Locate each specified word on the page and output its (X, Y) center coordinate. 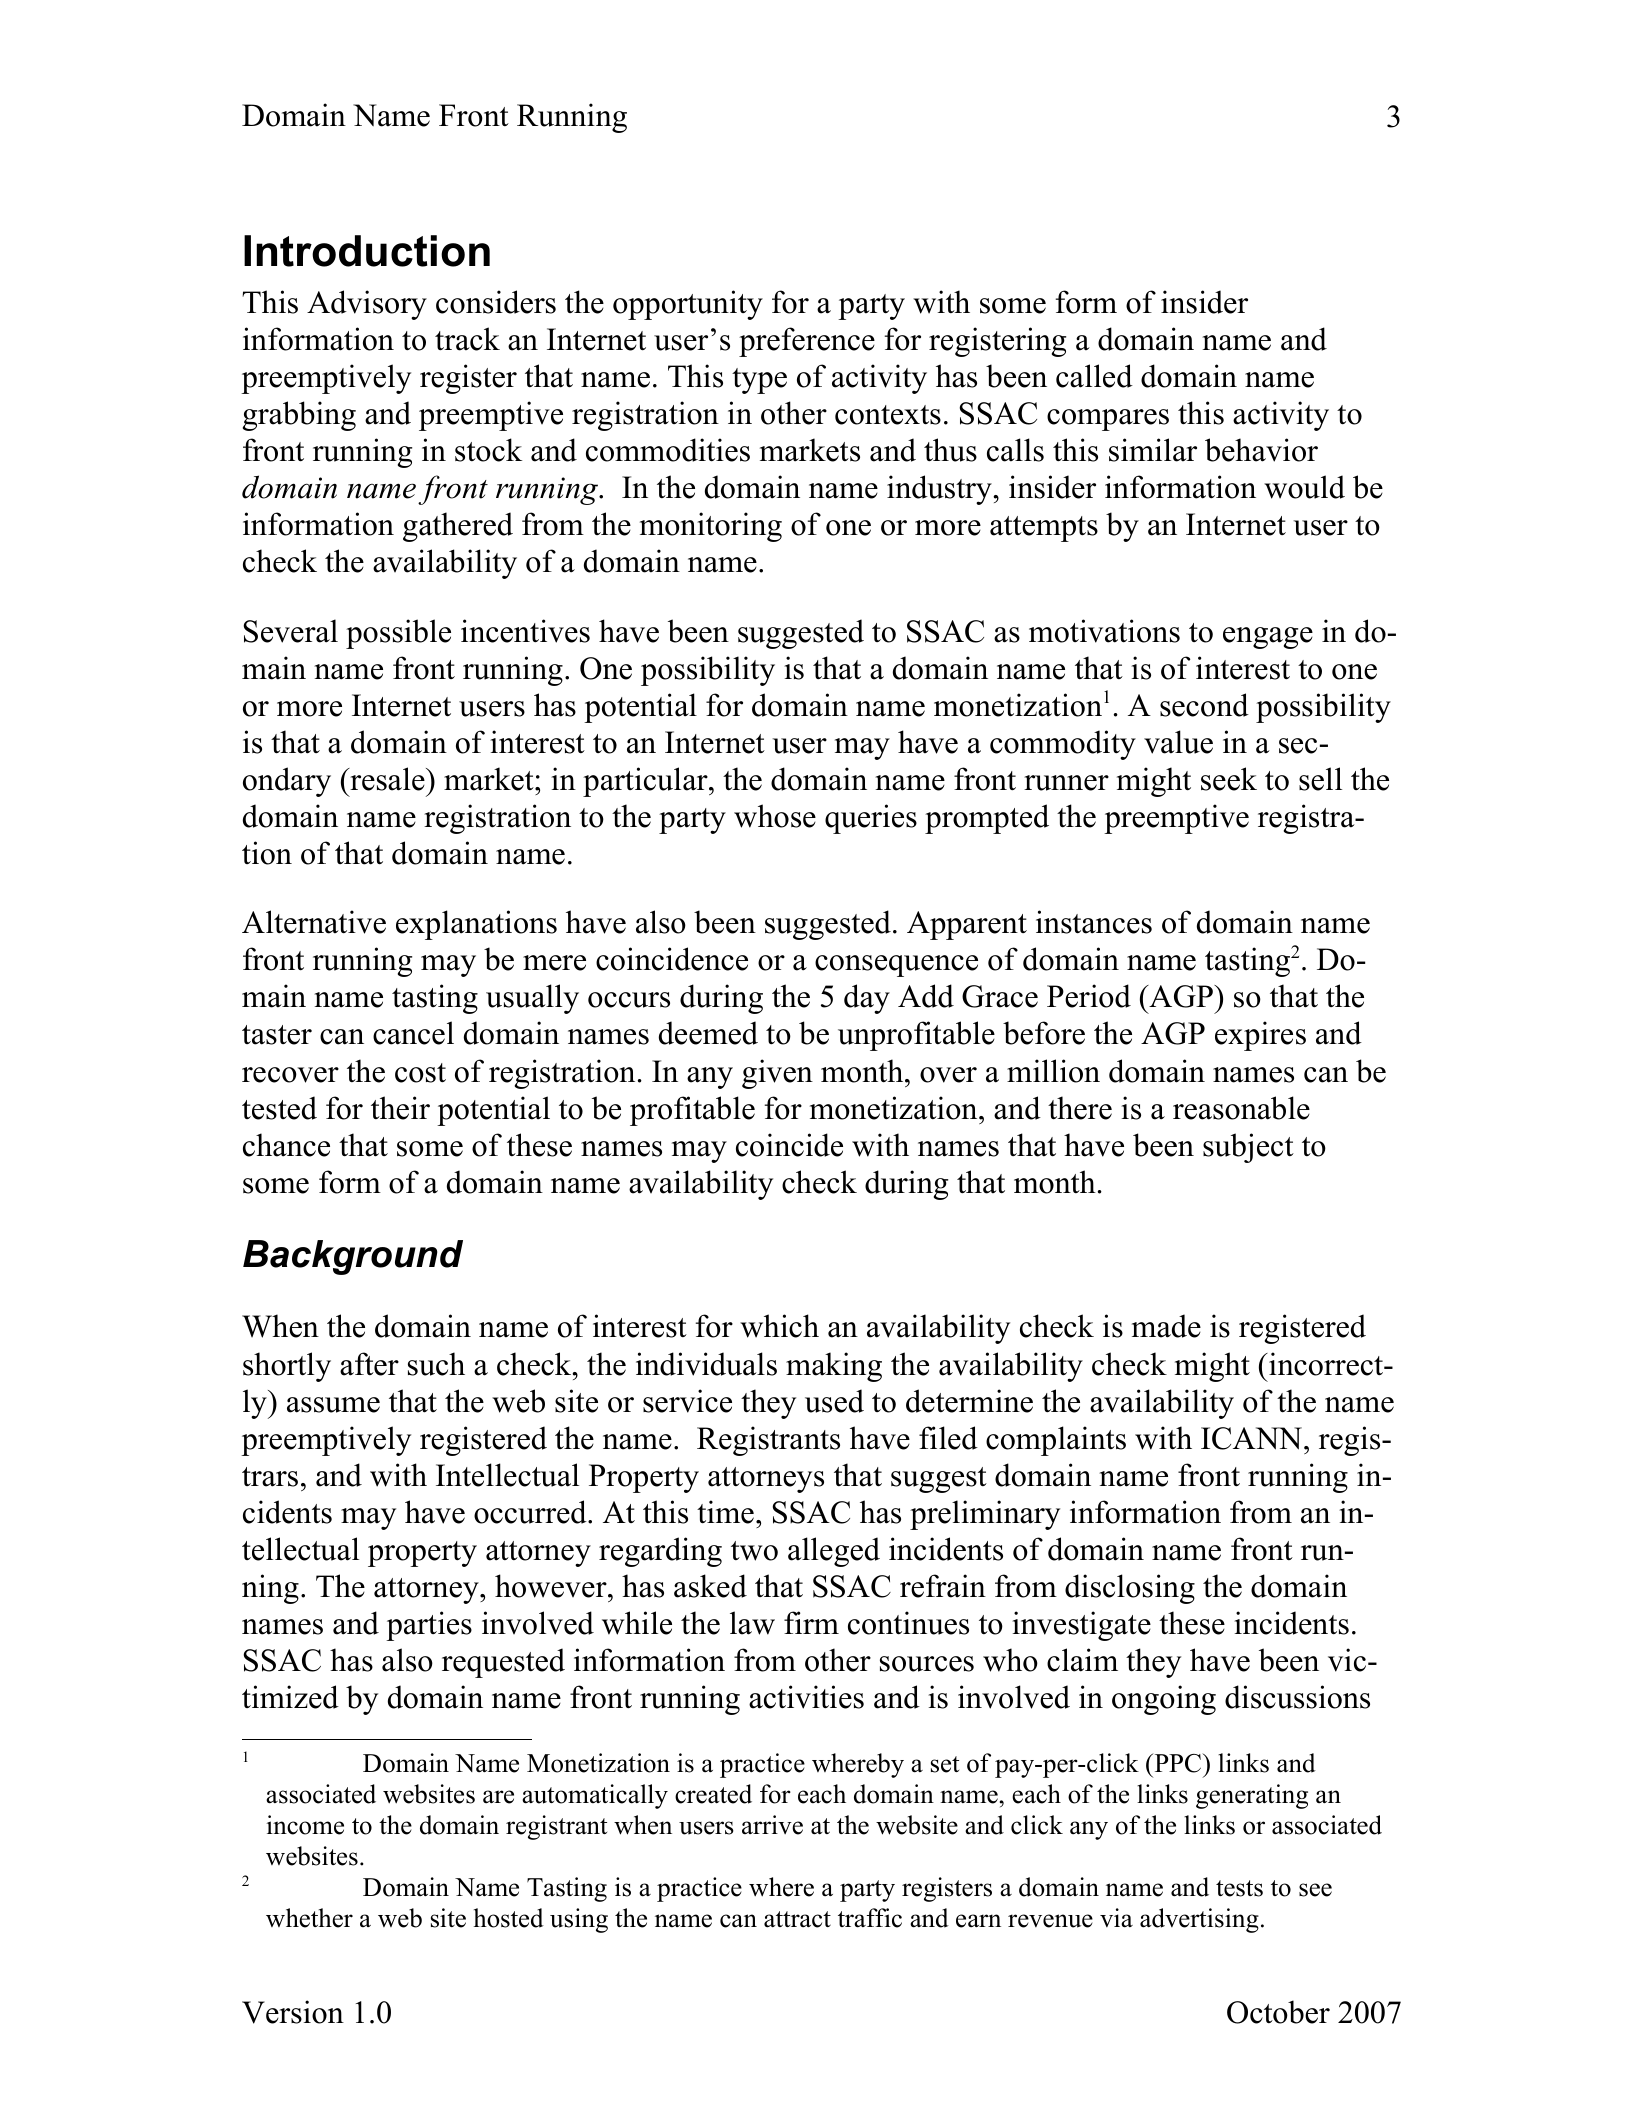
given (777, 1074)
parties (429, 1626)
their (400, 1108)
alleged (834, 1552)
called (1094, 376)
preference (807, 342)
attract (797, 1919)
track (467, 339)
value (1178, 742)
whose (775, 816)
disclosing (1130, 1589)
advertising (1199, 1920)
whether (309, 1918)
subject (1248, 1148)
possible (398, 634)
